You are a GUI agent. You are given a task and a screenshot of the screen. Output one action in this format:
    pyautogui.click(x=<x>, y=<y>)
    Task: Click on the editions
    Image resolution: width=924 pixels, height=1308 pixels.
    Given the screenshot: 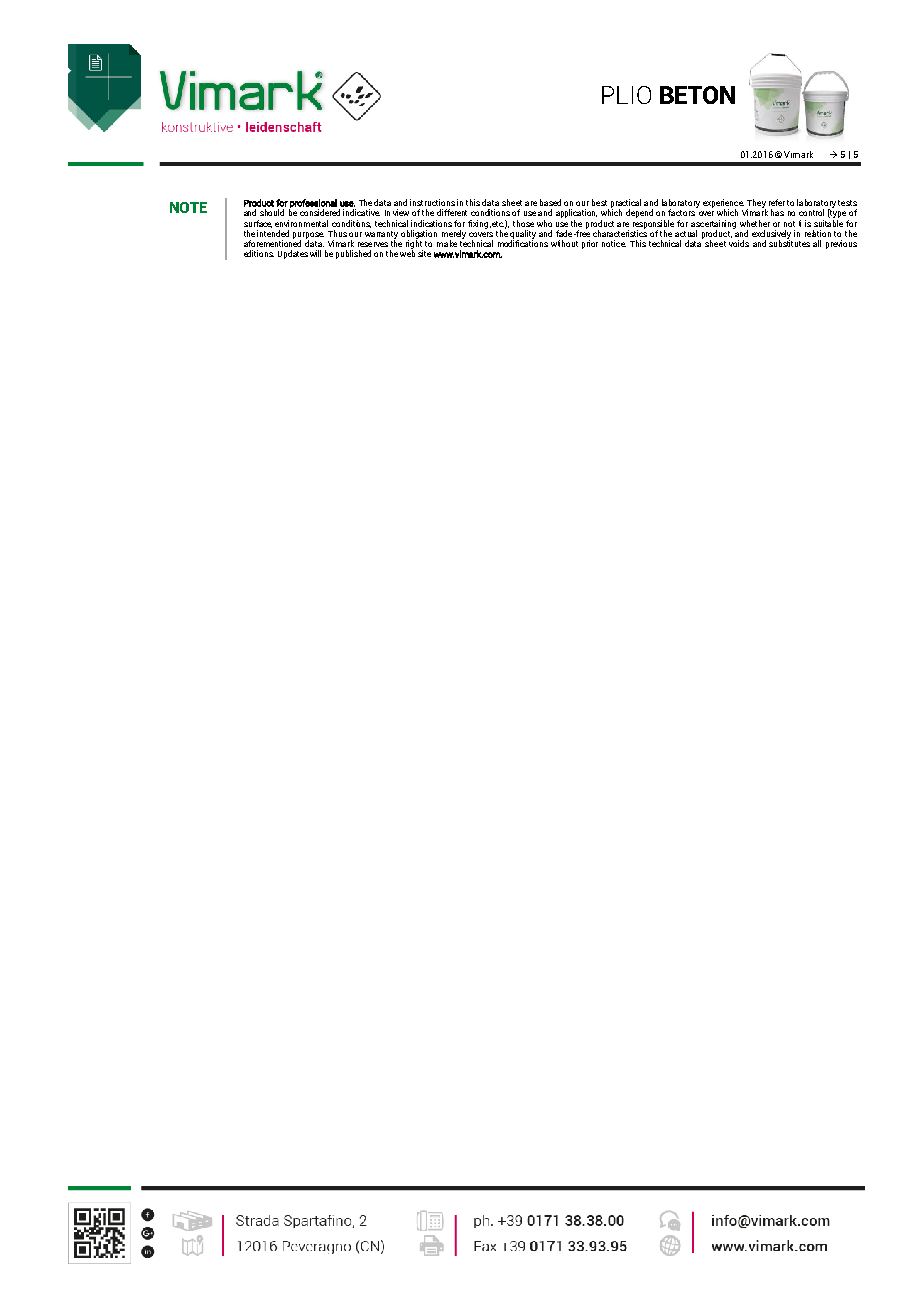 What is the action you would take?
    pyautogui.click(x=259, y=253)
